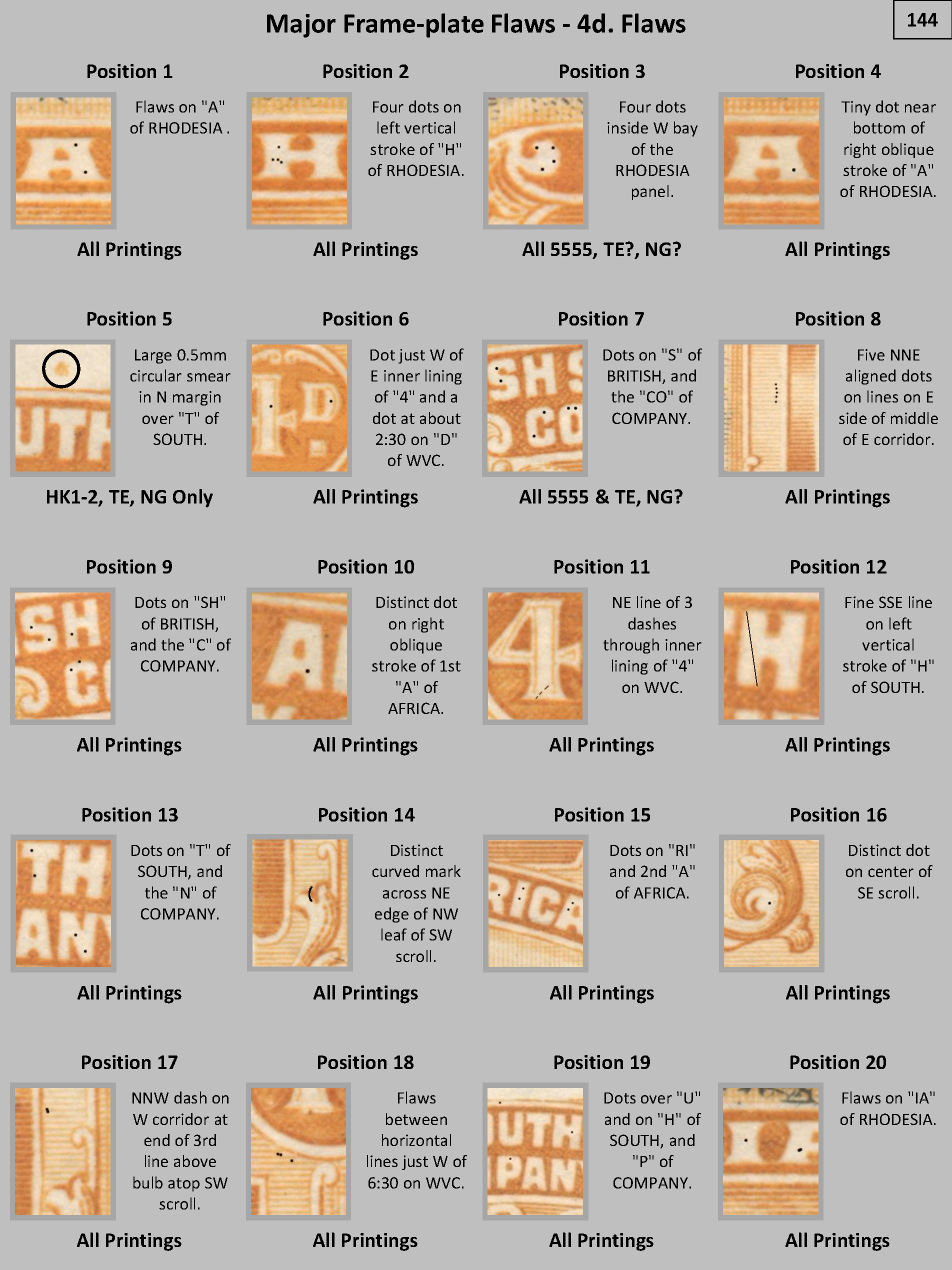  I want to click on Tiny, so click(856, 108).
